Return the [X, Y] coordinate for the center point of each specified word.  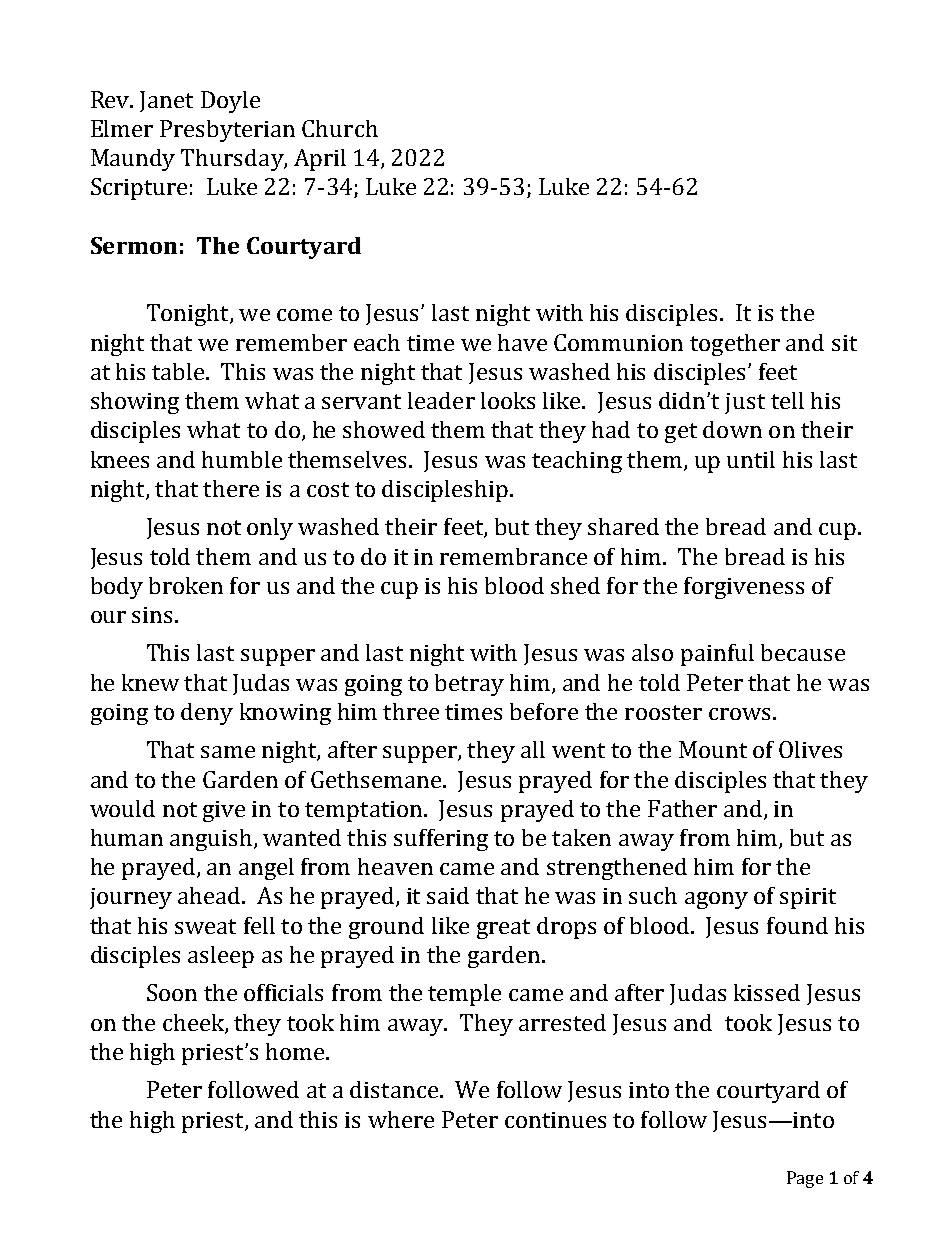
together [735, 345]
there [231, 488]
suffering [441, 840]
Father [682, 808]
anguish [211, 840]
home [296, 1051]
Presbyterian [227, 131]
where [401, 1119]
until [751, 459]
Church [340, 128]
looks [508, 400]
